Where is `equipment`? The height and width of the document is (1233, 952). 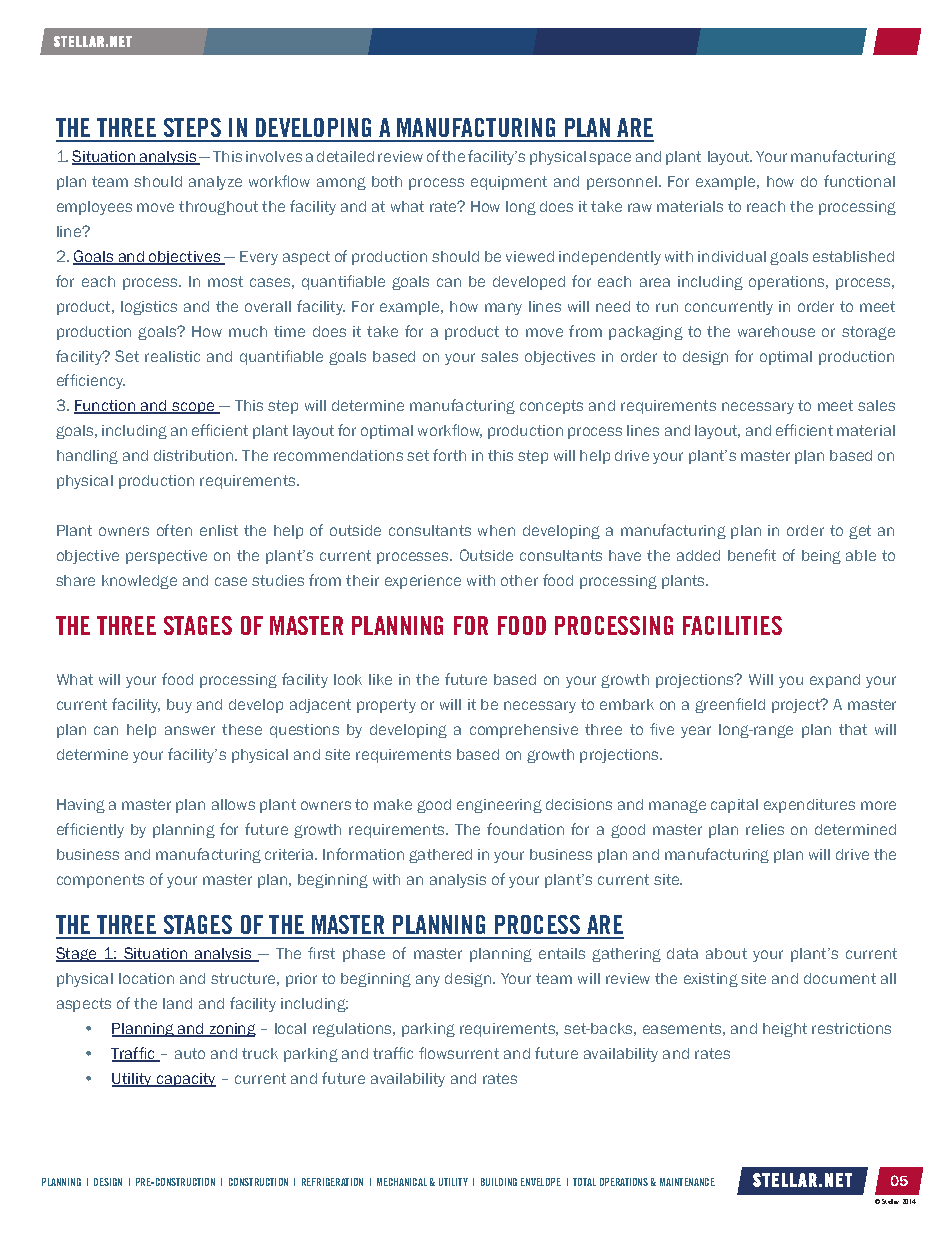
equipment is located at coordinates (509, 183).
